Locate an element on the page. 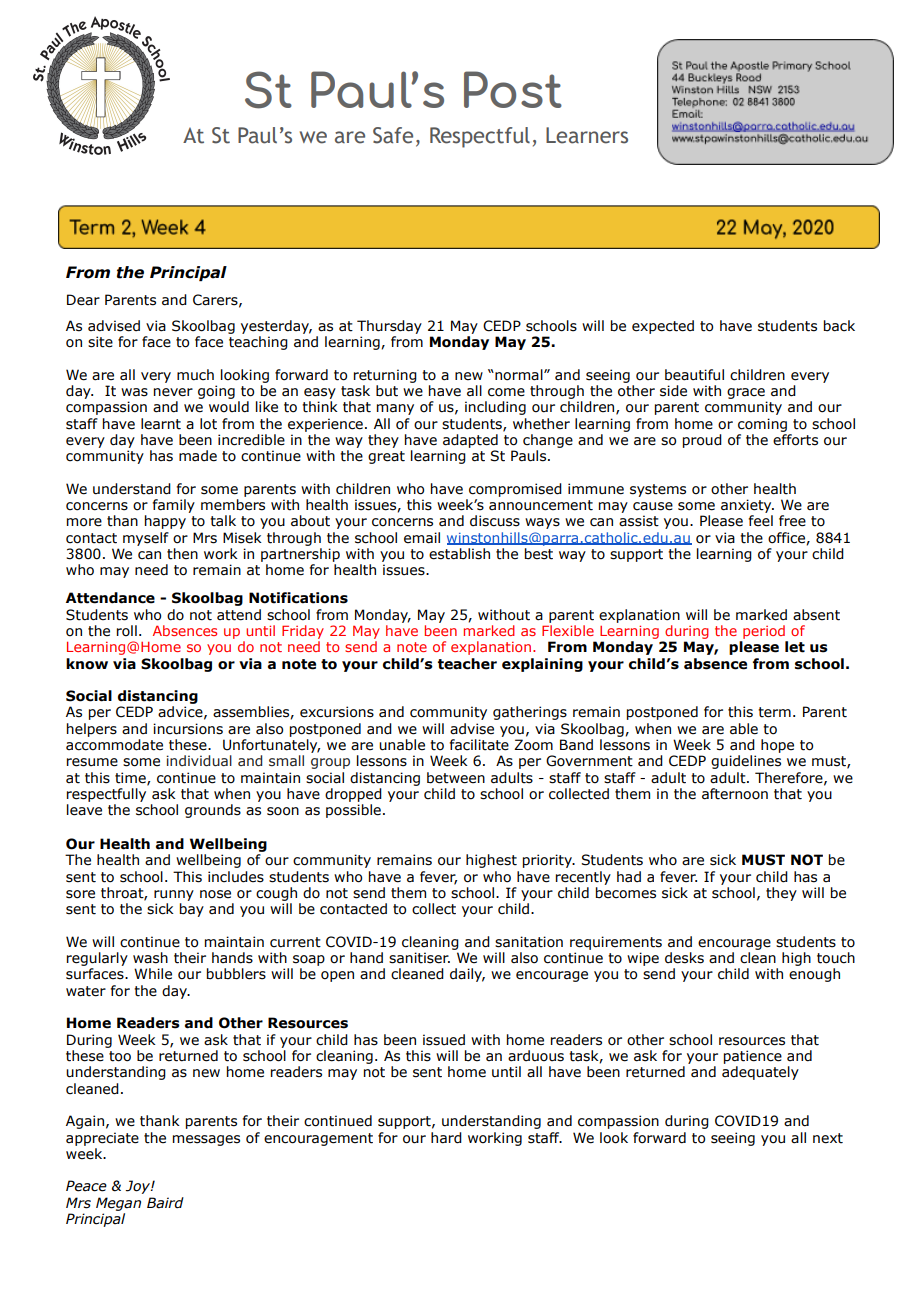 Image resolution: width=924 pixels, height=1310 pixels. Learners is located at coordinates (587, 135).
